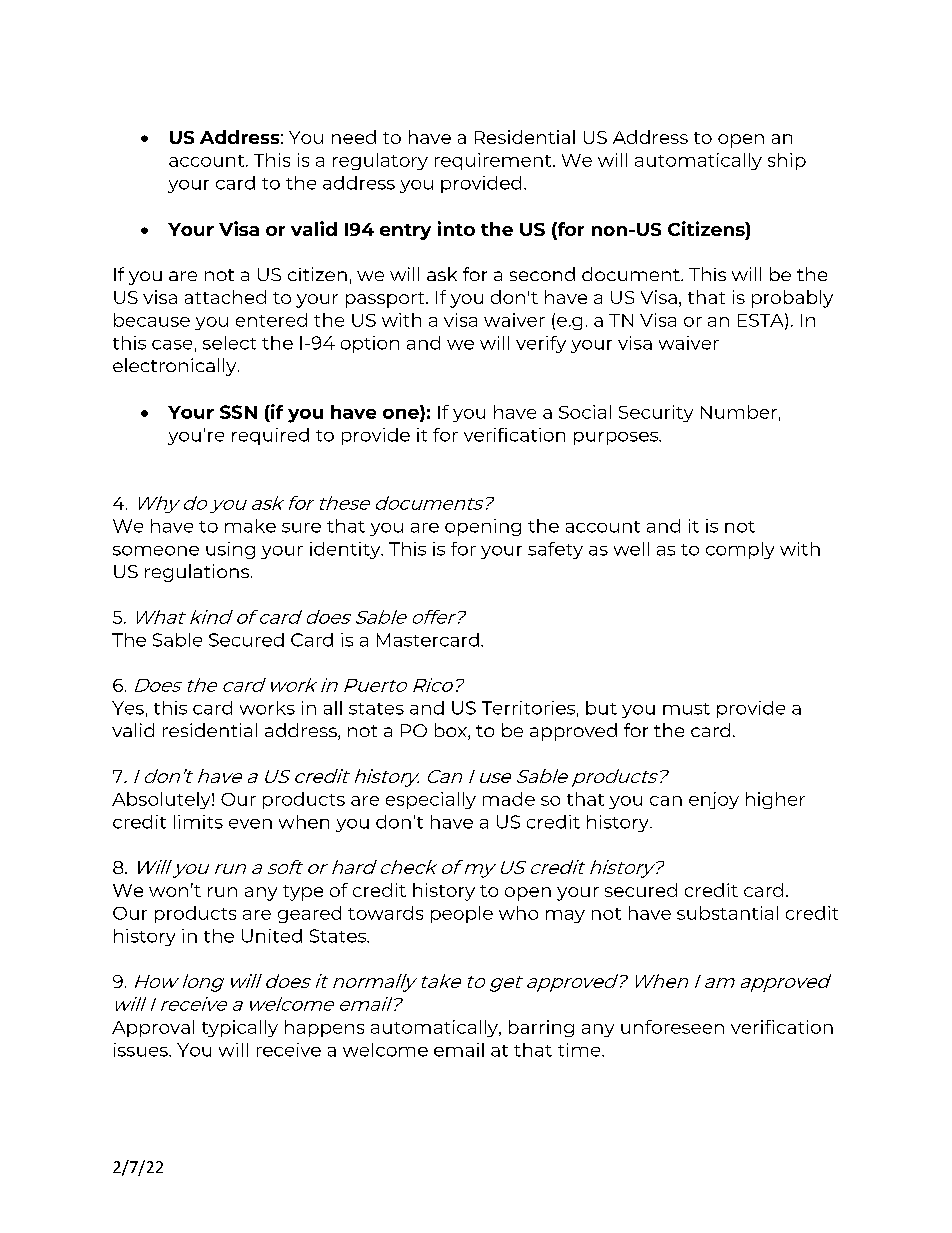 The width and height of the screenshot is (952, 1233). Describe the element at coordinates (431, 800) in the screenshot. I see `especially` at that location.
